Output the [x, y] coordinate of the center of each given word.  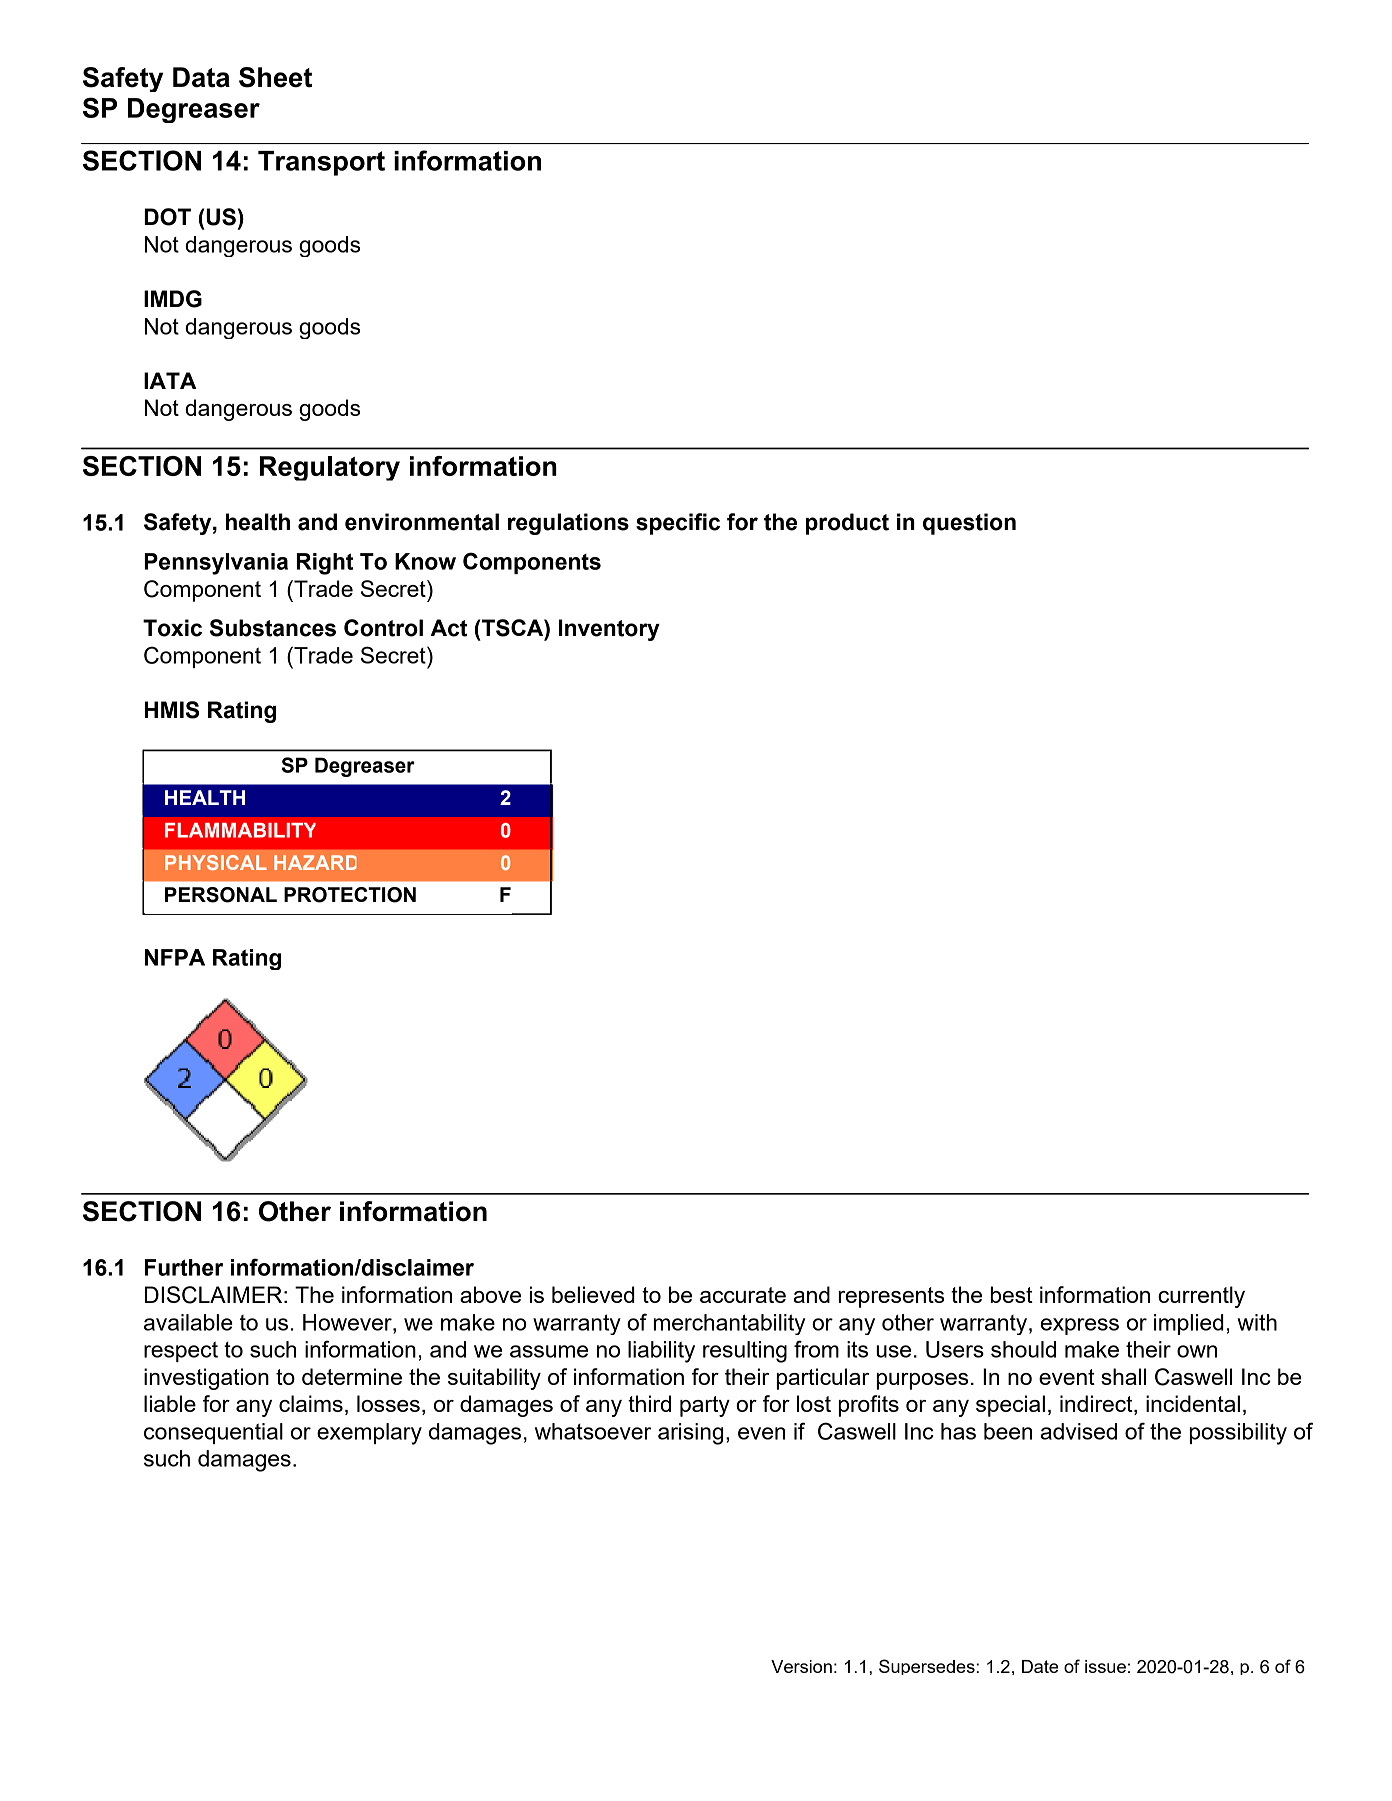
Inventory [609, 630]
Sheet [275, 77]
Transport [321, 163]
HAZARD [315, 862]
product [847, 524]
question [969, 524]
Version [801, 1666]
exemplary [369, 1434]
